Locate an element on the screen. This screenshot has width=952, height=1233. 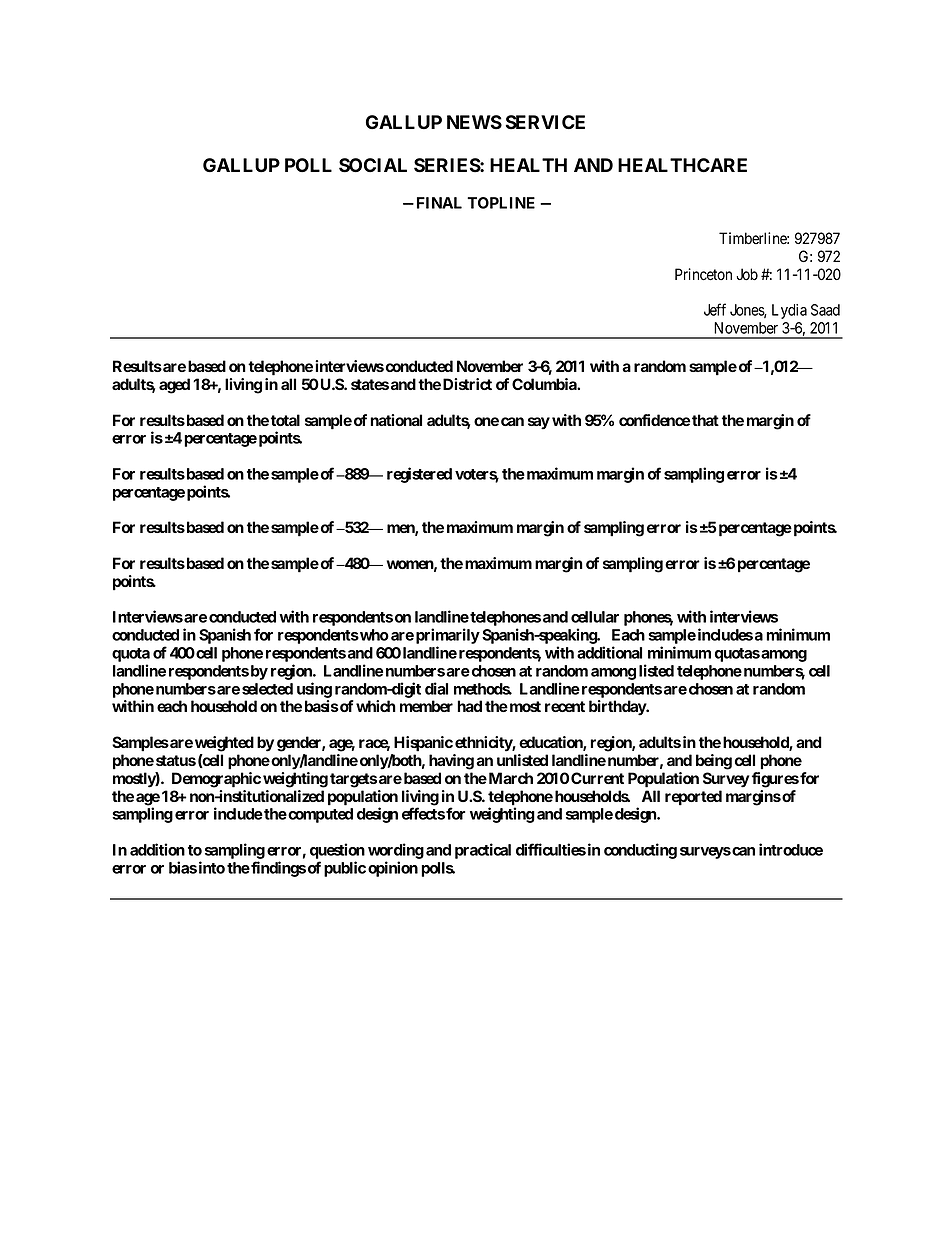
registered is located at coordinates (419, 475).
